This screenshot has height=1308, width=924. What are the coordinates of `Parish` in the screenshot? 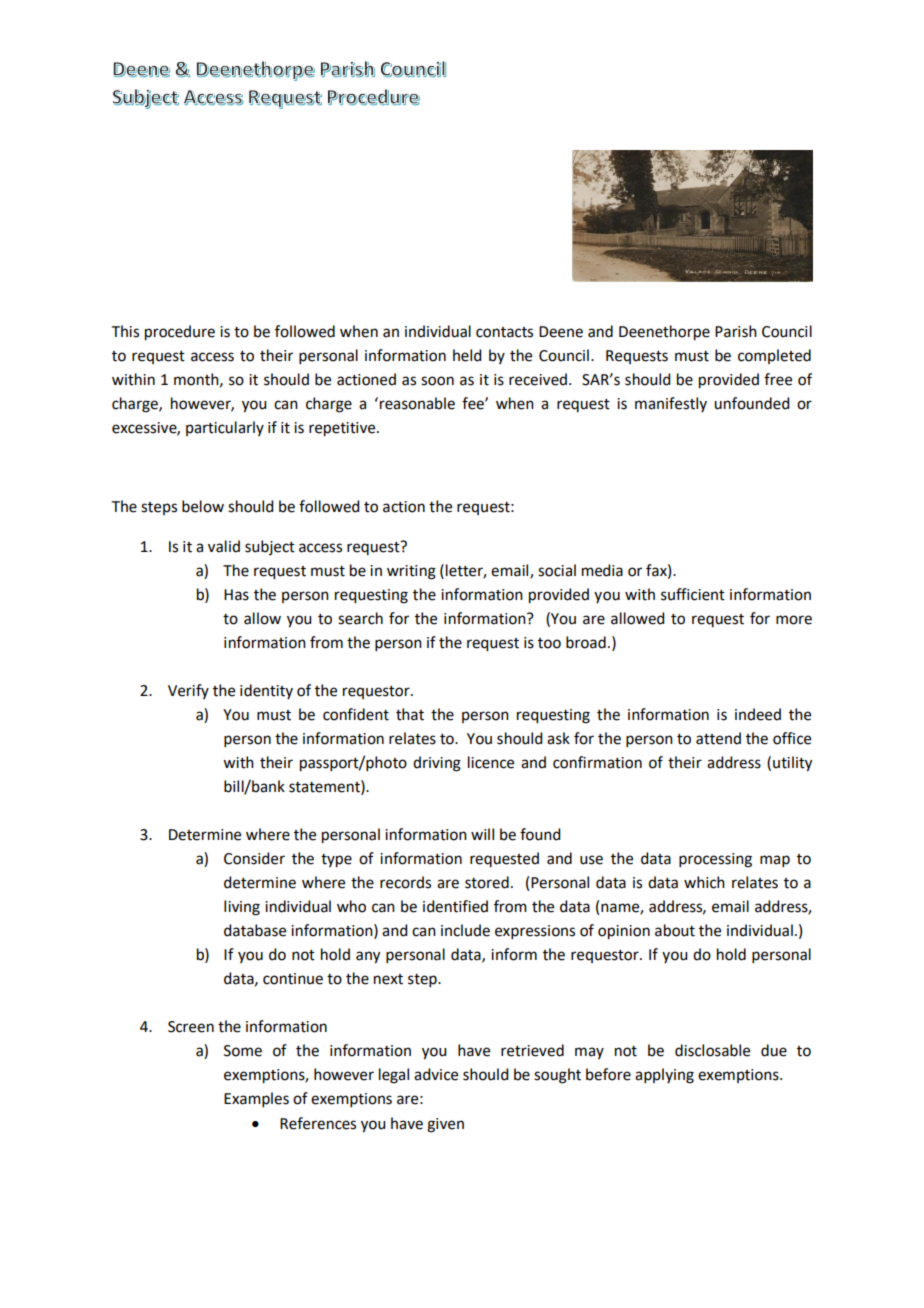 It's located at (736, 331).
